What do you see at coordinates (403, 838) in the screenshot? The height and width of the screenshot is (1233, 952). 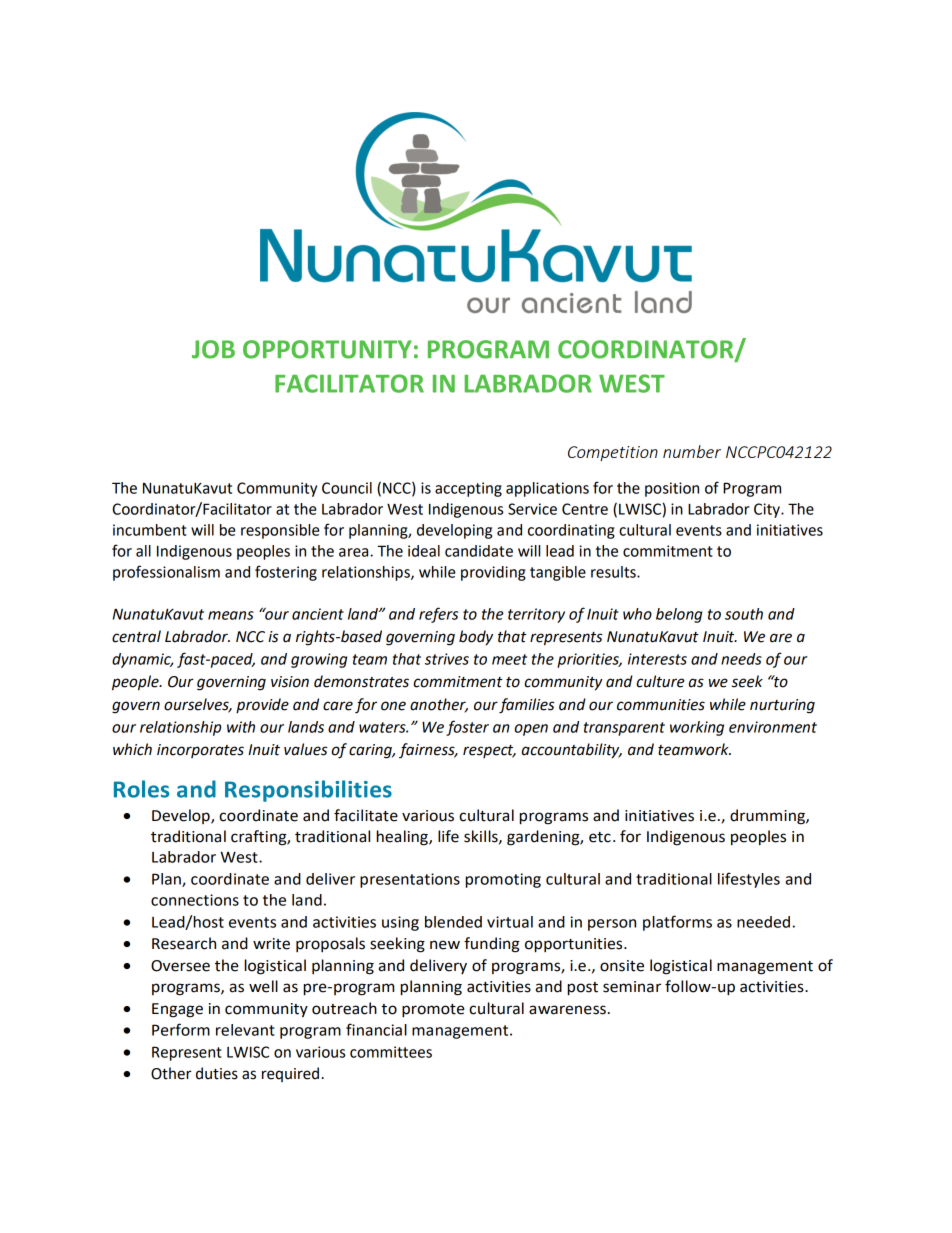 I see `healing` at bounding box center [403, 838].
